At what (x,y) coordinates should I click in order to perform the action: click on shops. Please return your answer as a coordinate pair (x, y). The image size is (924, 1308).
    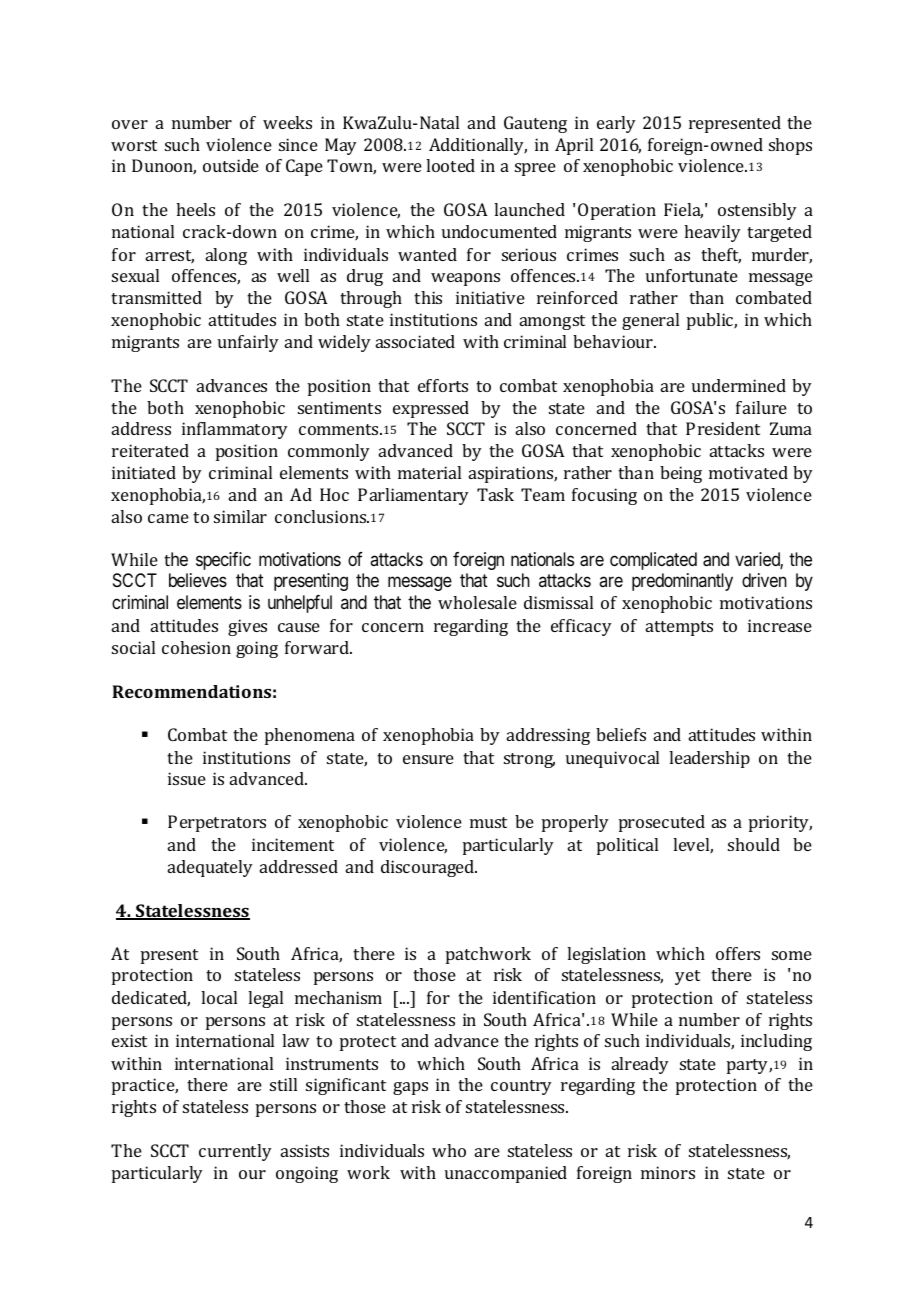
    Looking at the image, I should click on (790, 146).
